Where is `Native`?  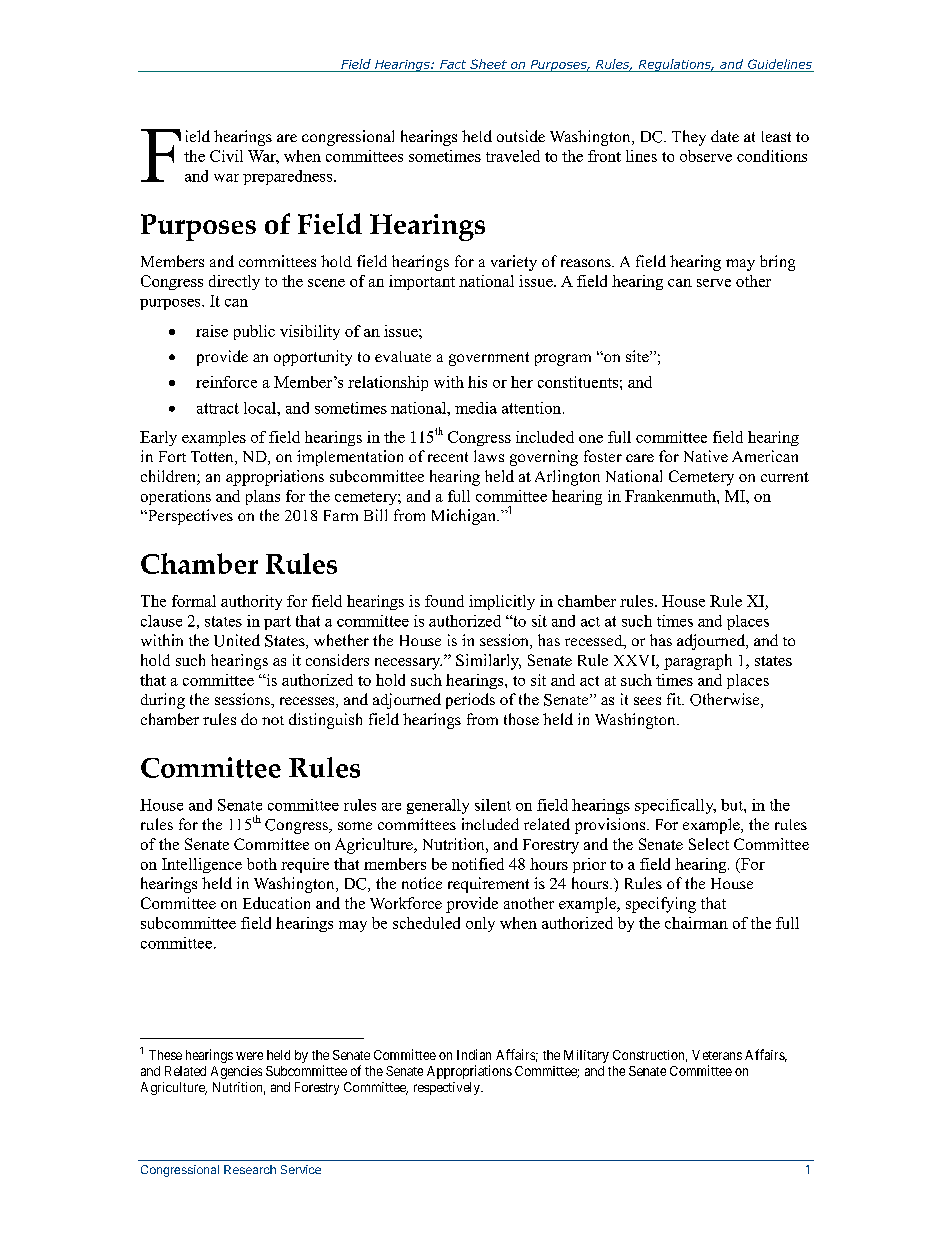 Native is located at coordinates (706, 456).
